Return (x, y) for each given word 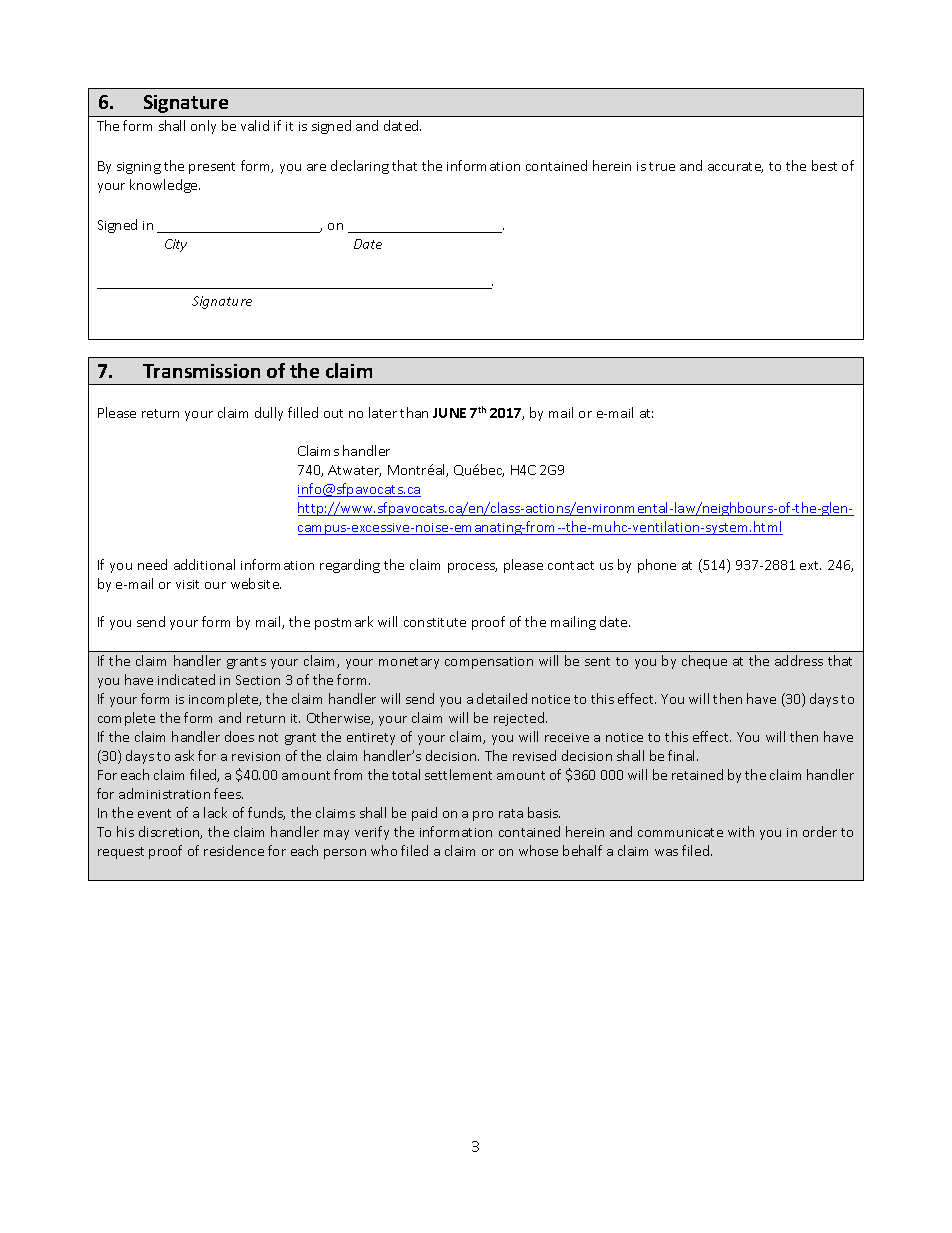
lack (215, 812)
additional (204, 564)
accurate (735, 167)
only (203, 127)
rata (511, 813)
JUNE (449, 413)
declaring (360, 167)
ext (810, 565)
